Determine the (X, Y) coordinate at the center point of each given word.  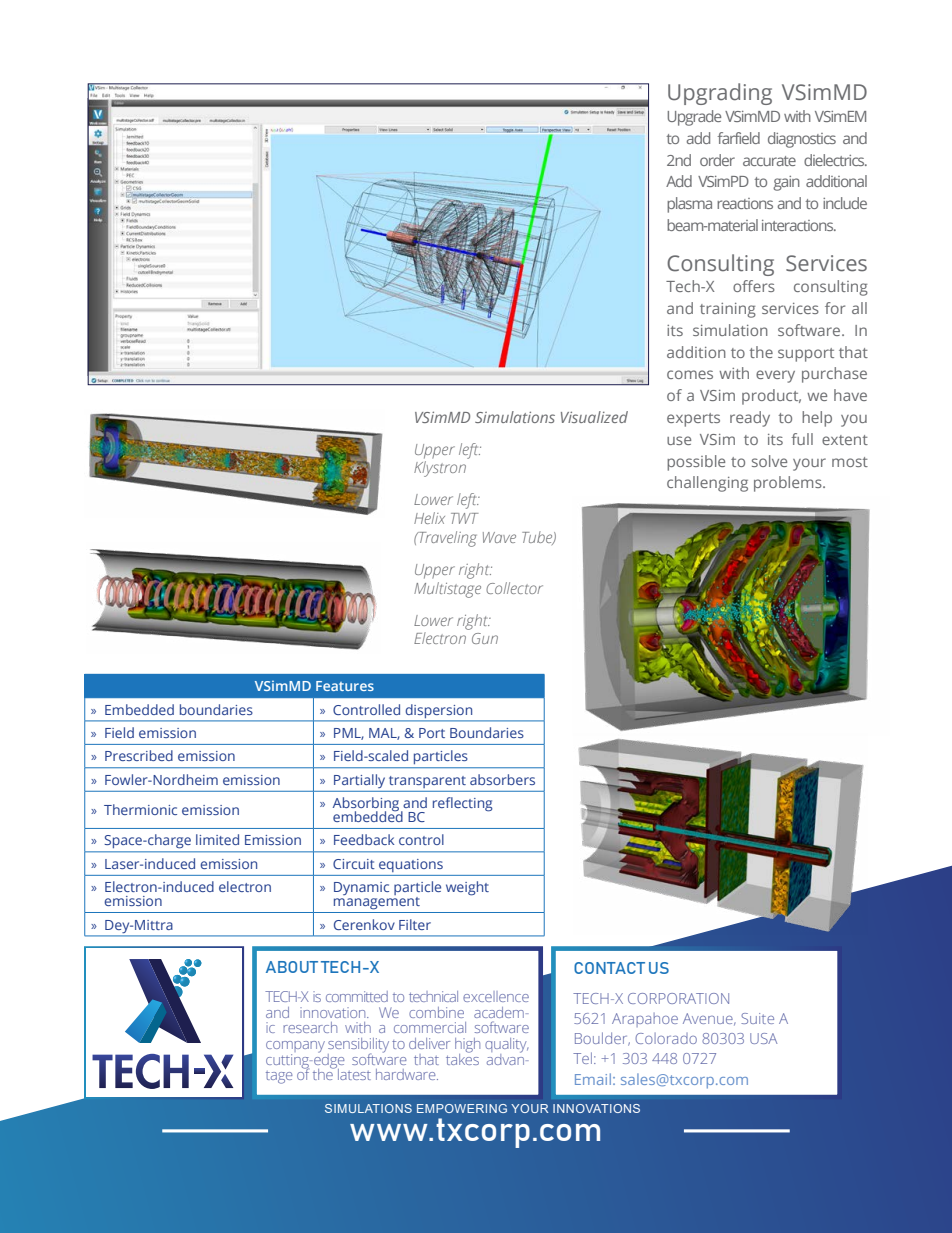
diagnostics (802, 140)
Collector (514, 588)
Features (345, 686)
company (295, 1048)
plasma (689, 205)
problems (789, 484)
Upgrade (694, 118)
